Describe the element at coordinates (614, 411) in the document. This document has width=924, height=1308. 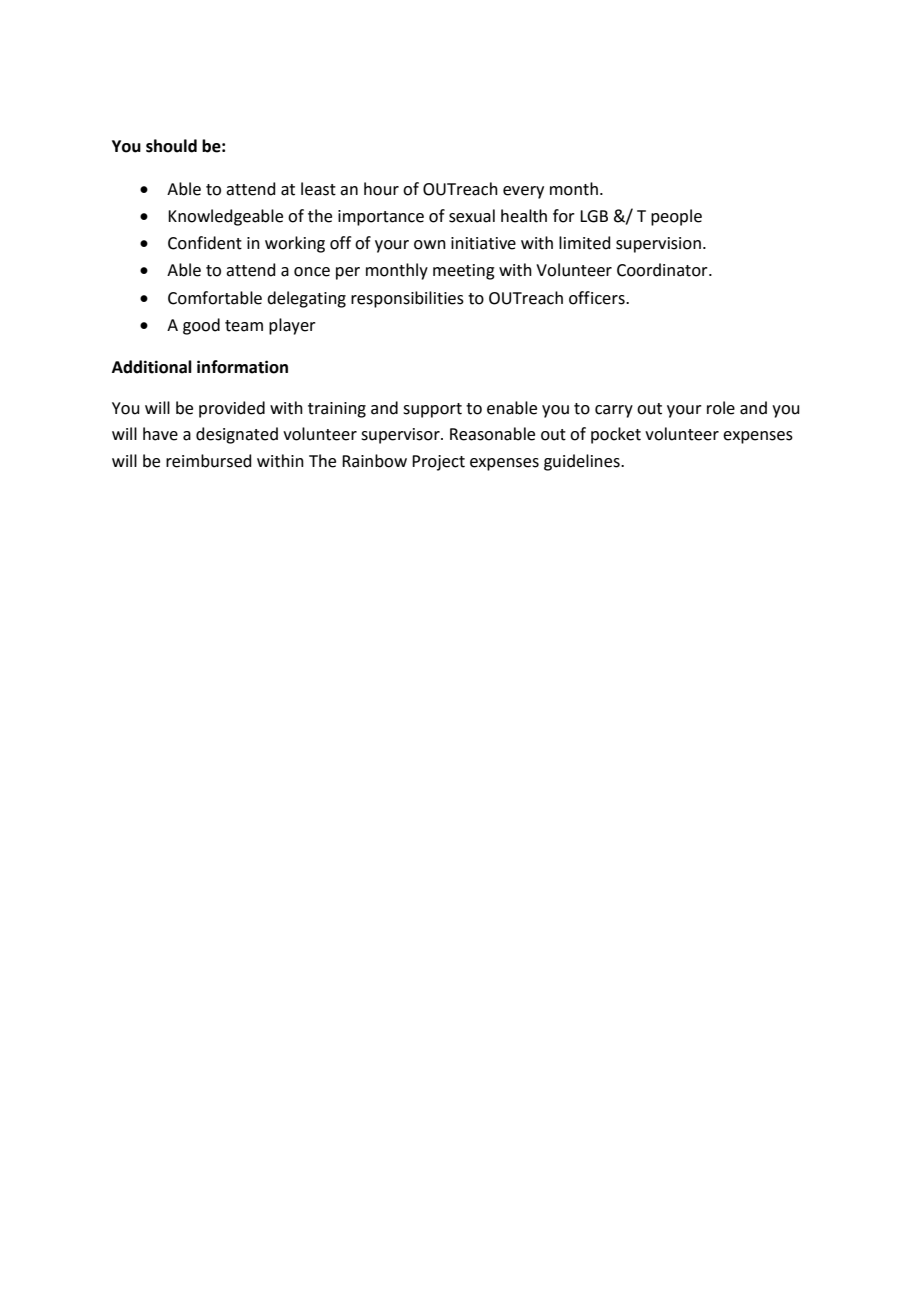
I see `carry` at that location.
